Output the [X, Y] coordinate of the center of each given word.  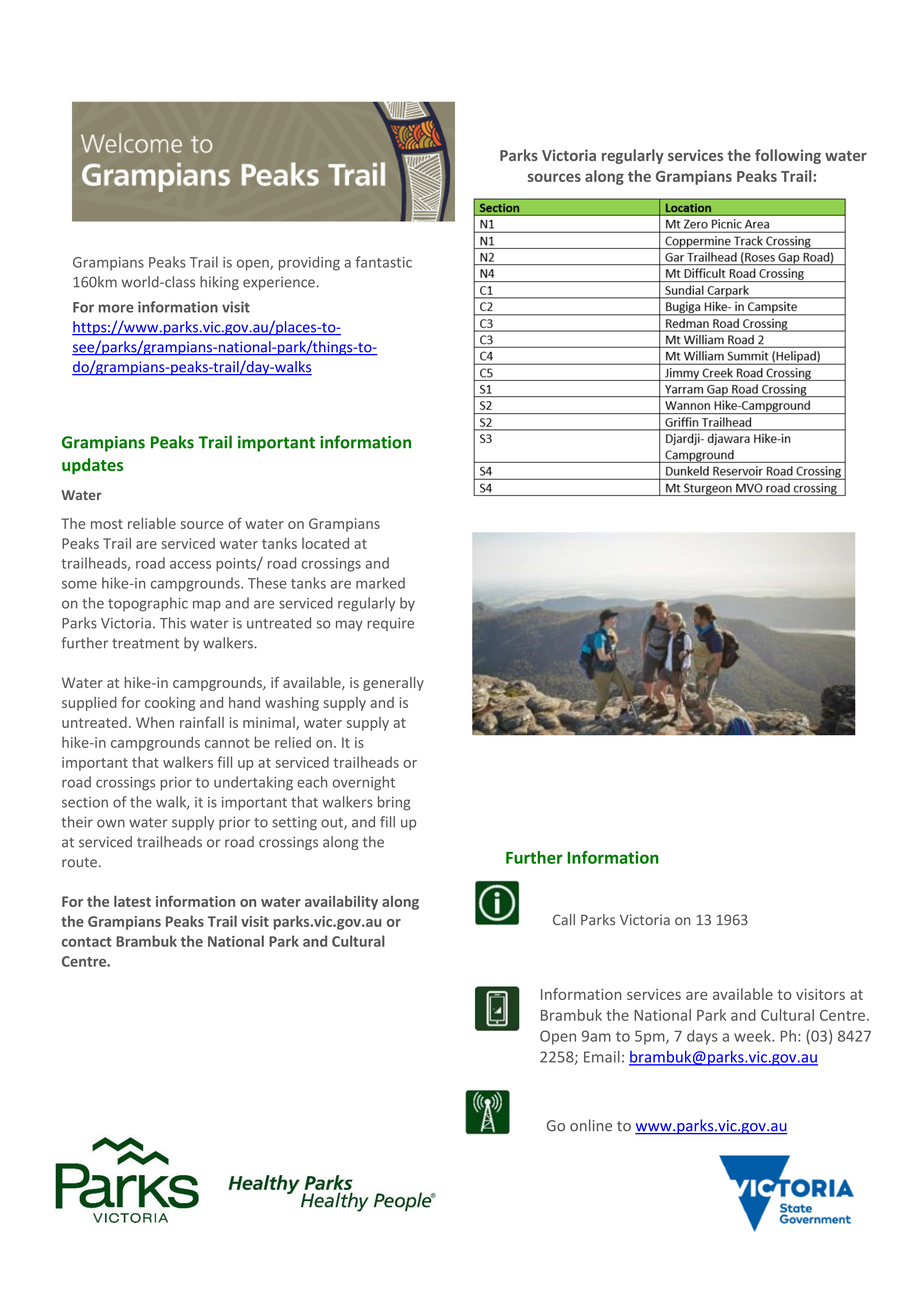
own [111, 823]
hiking [219, 283]
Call [564, 919]
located [325, 543]
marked [380, 583]
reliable [152, 523]
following [788, 156]
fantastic [383, 262]
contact [87, 942]
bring [394, 803]
